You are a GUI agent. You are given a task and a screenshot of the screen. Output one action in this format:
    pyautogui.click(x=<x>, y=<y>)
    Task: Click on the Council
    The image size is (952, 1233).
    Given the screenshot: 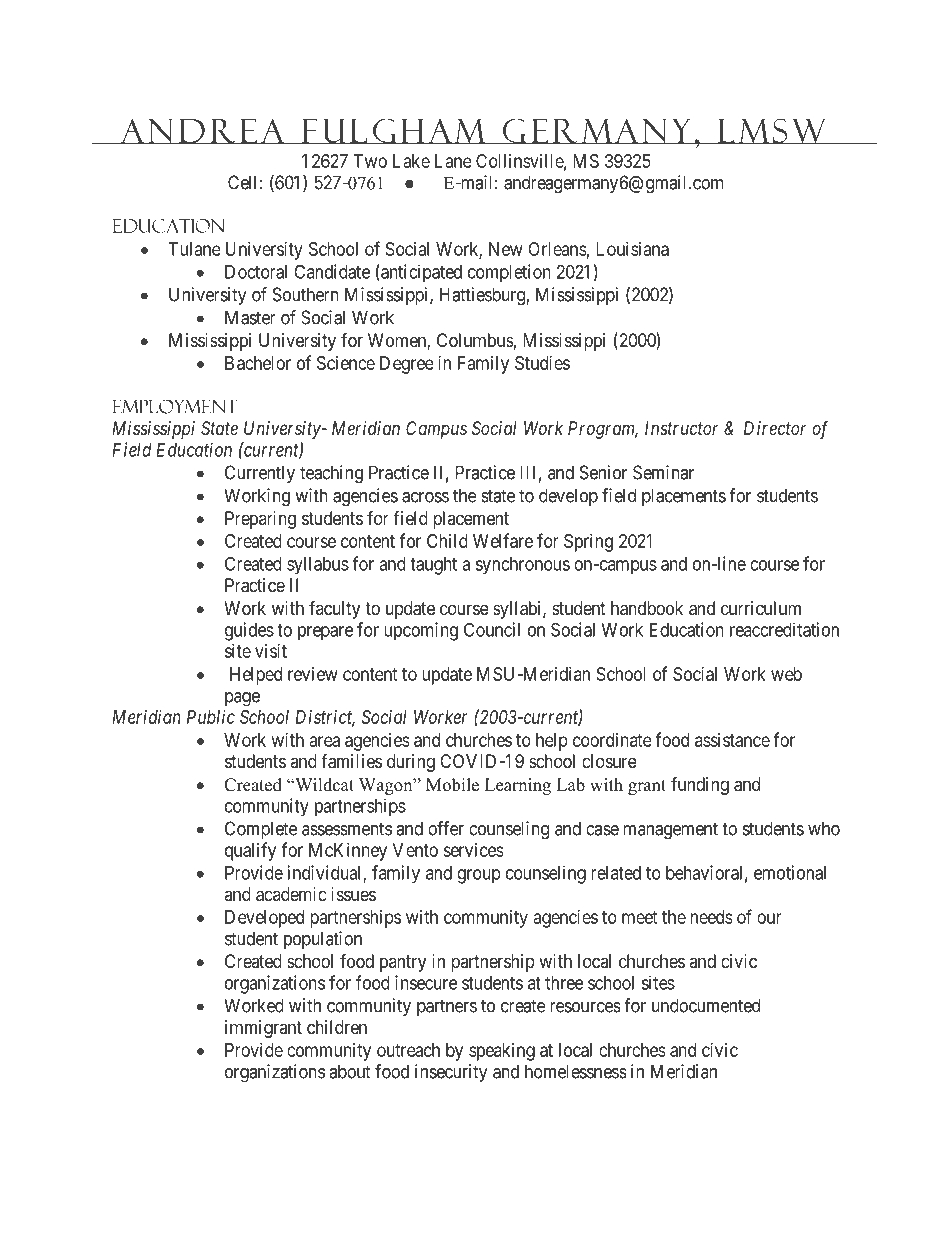 What is the action you would take?
    pyautogui.click(x=492, y=629)
